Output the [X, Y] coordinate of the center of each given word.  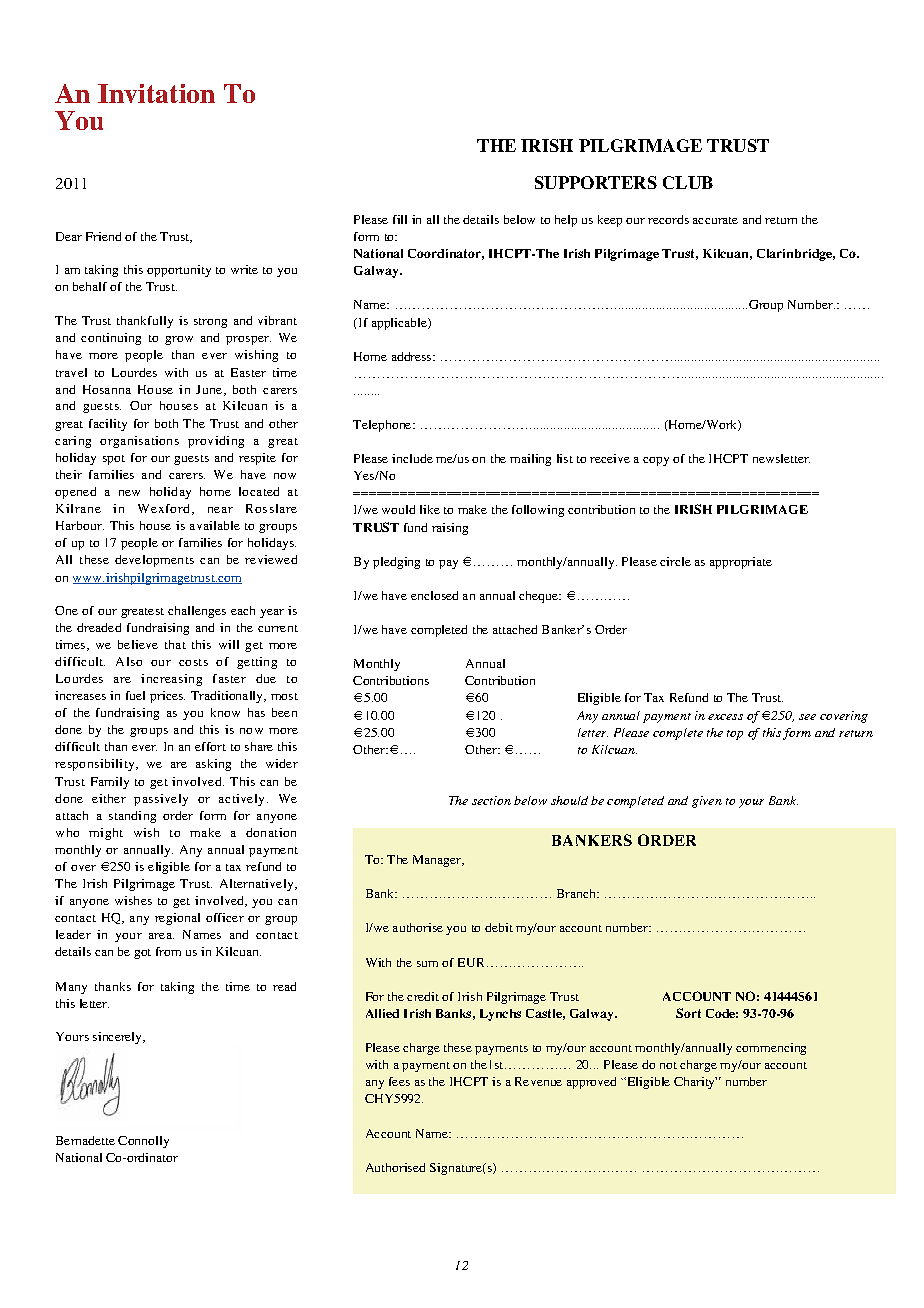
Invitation [156, 93]
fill [400, 219]
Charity [695, 1083]
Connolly [143, 1142]
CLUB [688, 182]
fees [399, 1081]
